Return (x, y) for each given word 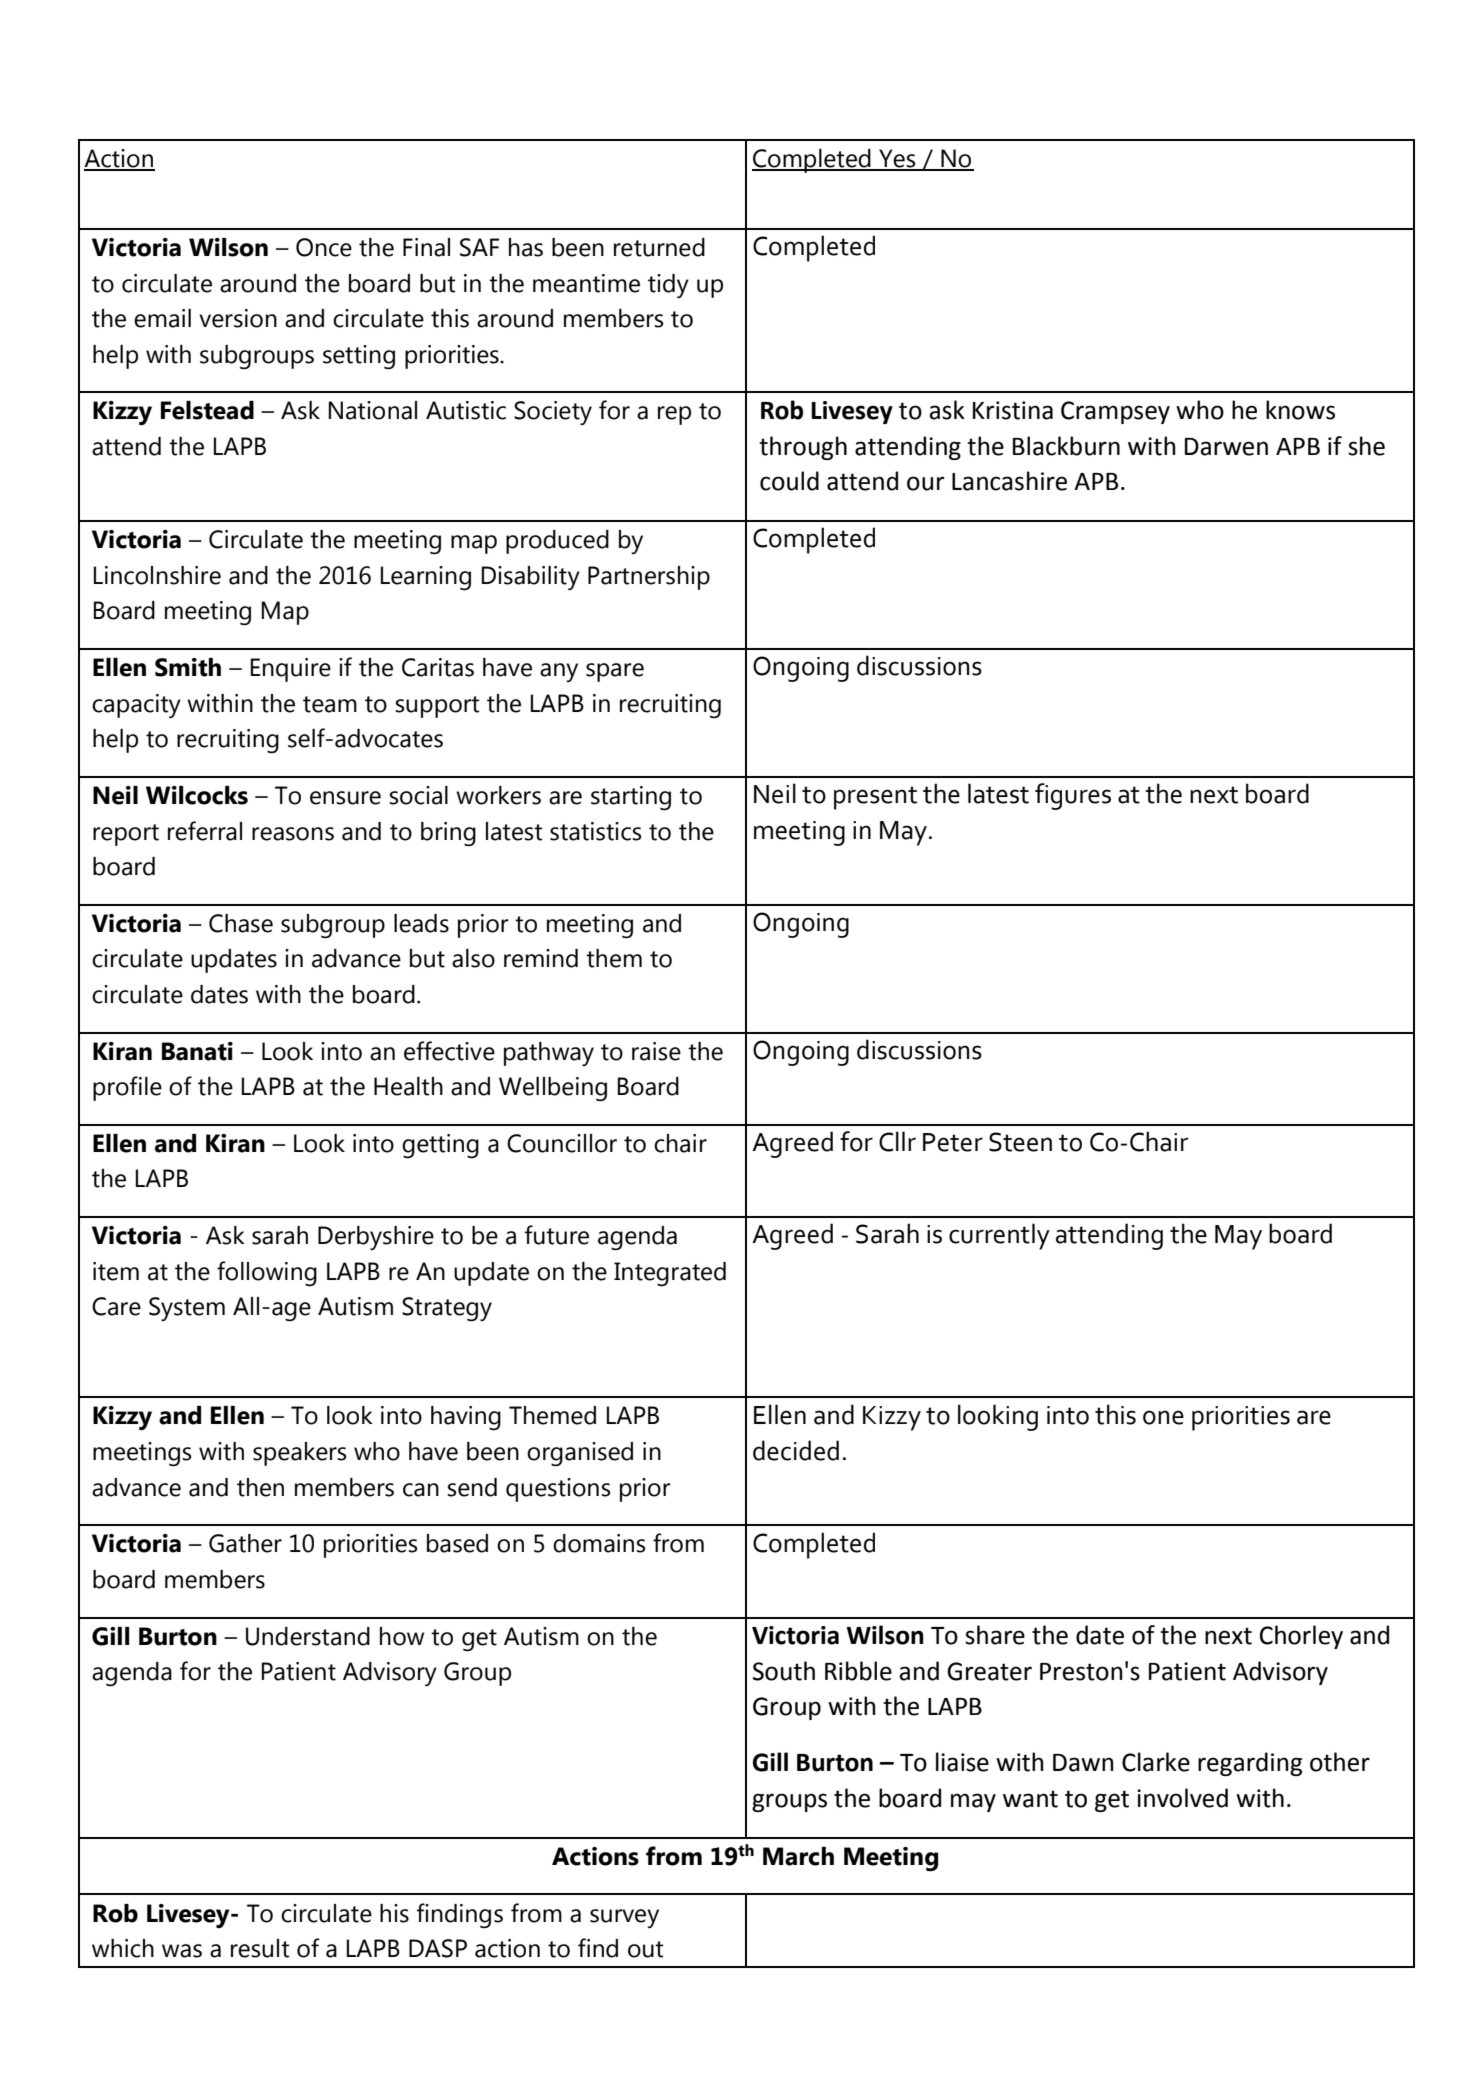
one (1163, 1417)
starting (631, 798)
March (798, 1856)
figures (1073, 796)
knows (1300, 410)
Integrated (670, 1274)
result (260, 1948)
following (267, 1273)
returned (659, 247)
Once (324, 247)
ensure (345, 798)
